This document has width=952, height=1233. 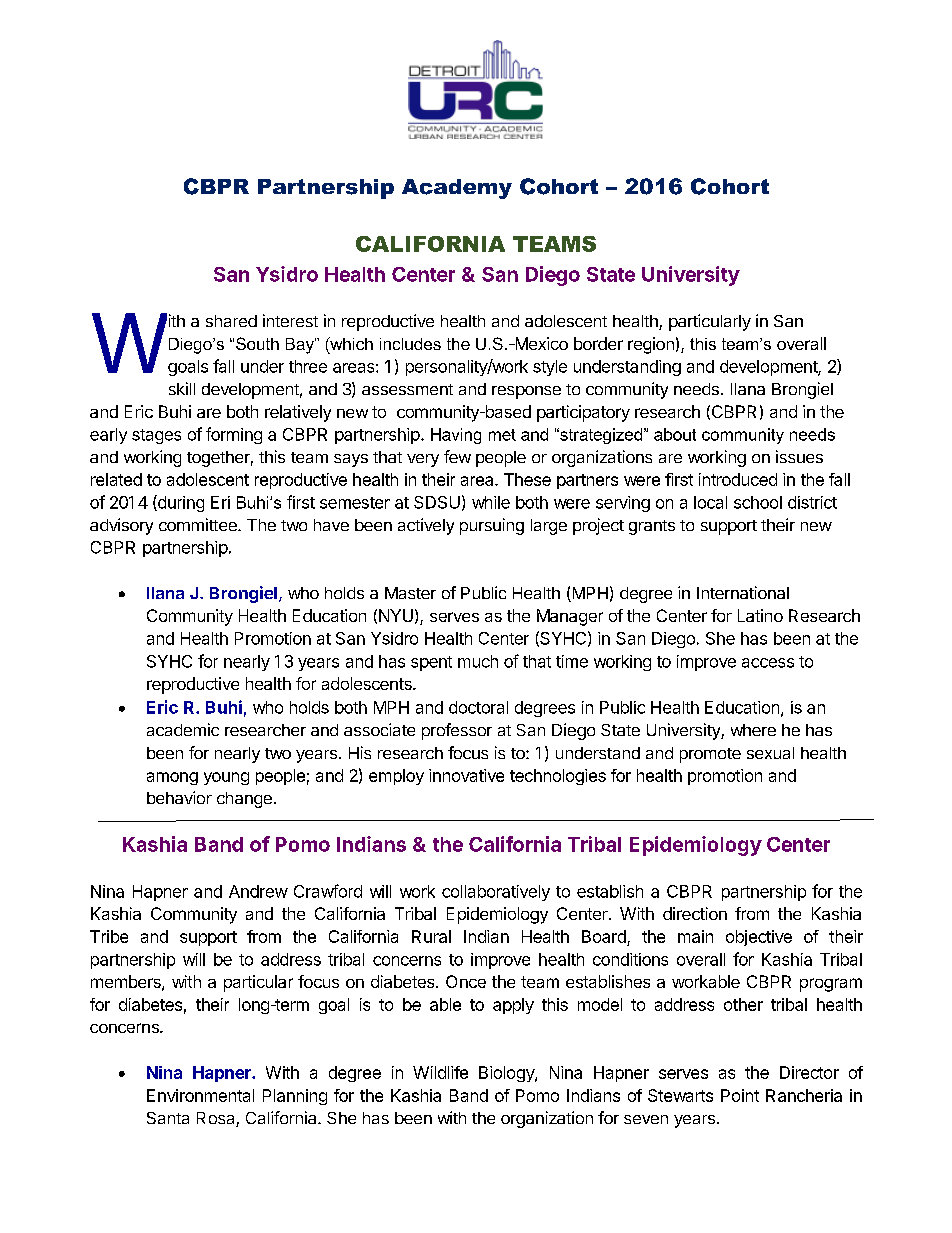 I want to click on issues, so click(x=799, y=456).
